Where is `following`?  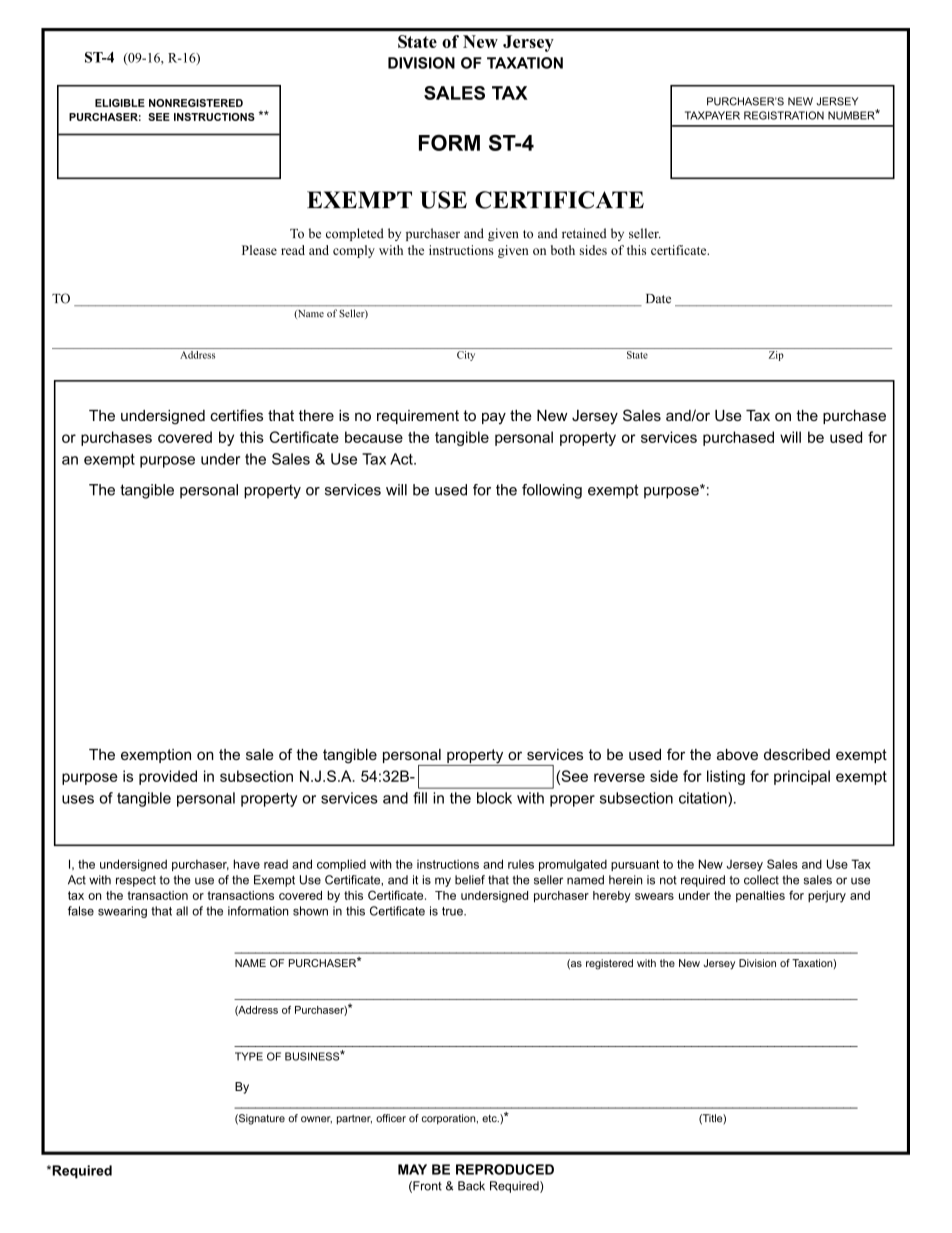
following is located at coordinates (552, 491).
